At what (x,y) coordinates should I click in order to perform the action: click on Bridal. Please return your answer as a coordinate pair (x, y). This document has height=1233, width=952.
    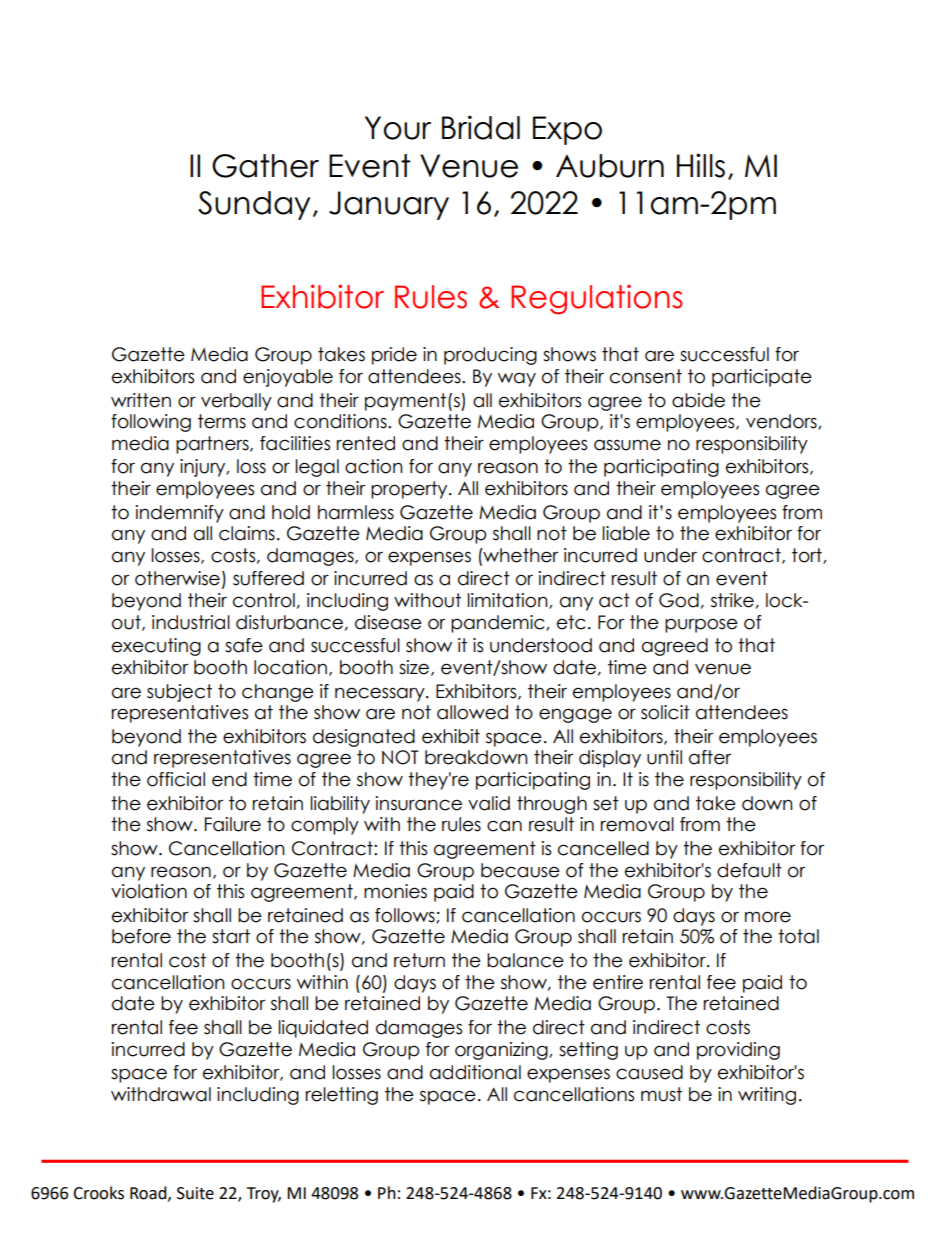
    Looking at the image, I should click on (481, 127).
